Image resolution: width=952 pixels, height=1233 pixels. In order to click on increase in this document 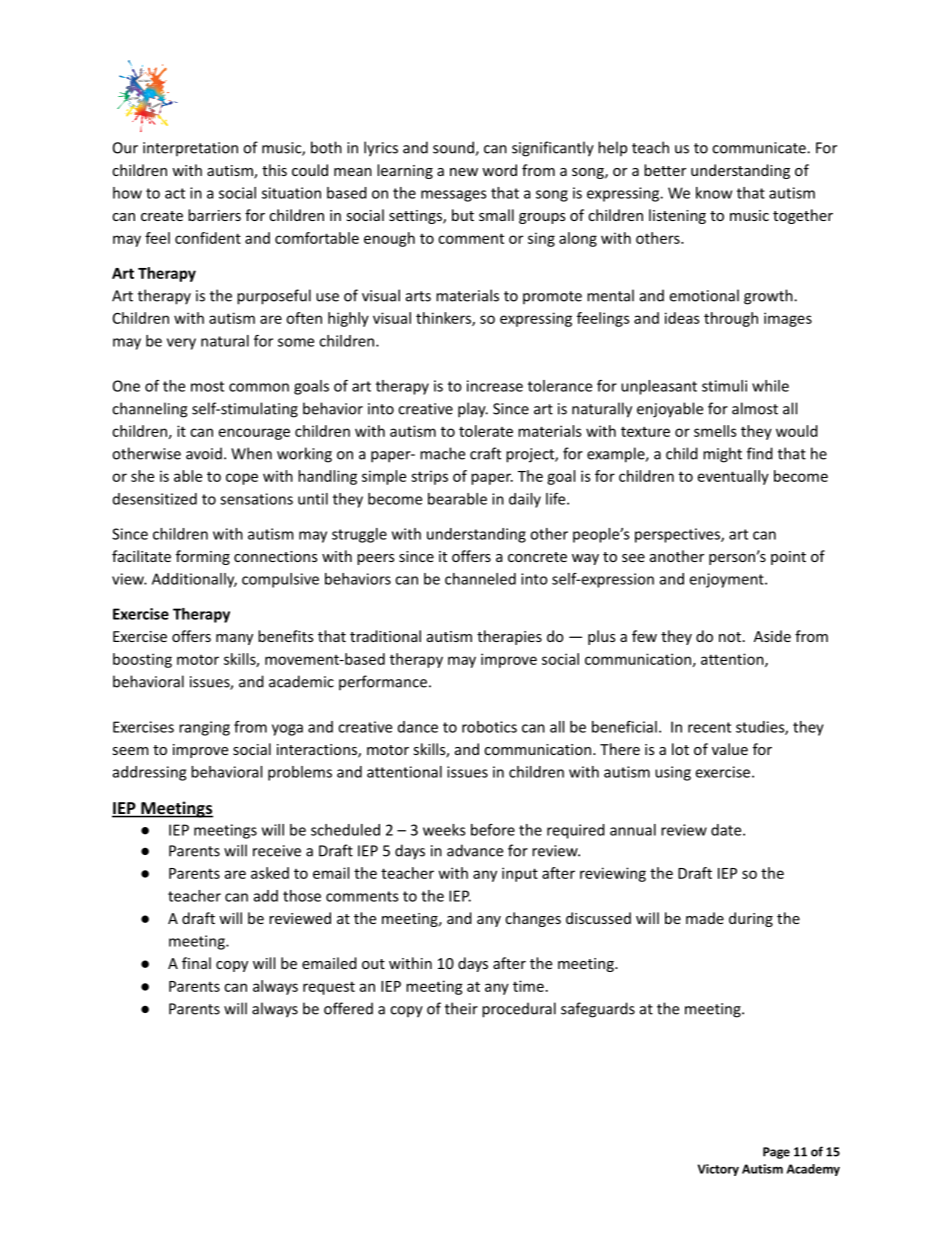, I will do `click(495, 386)`.
